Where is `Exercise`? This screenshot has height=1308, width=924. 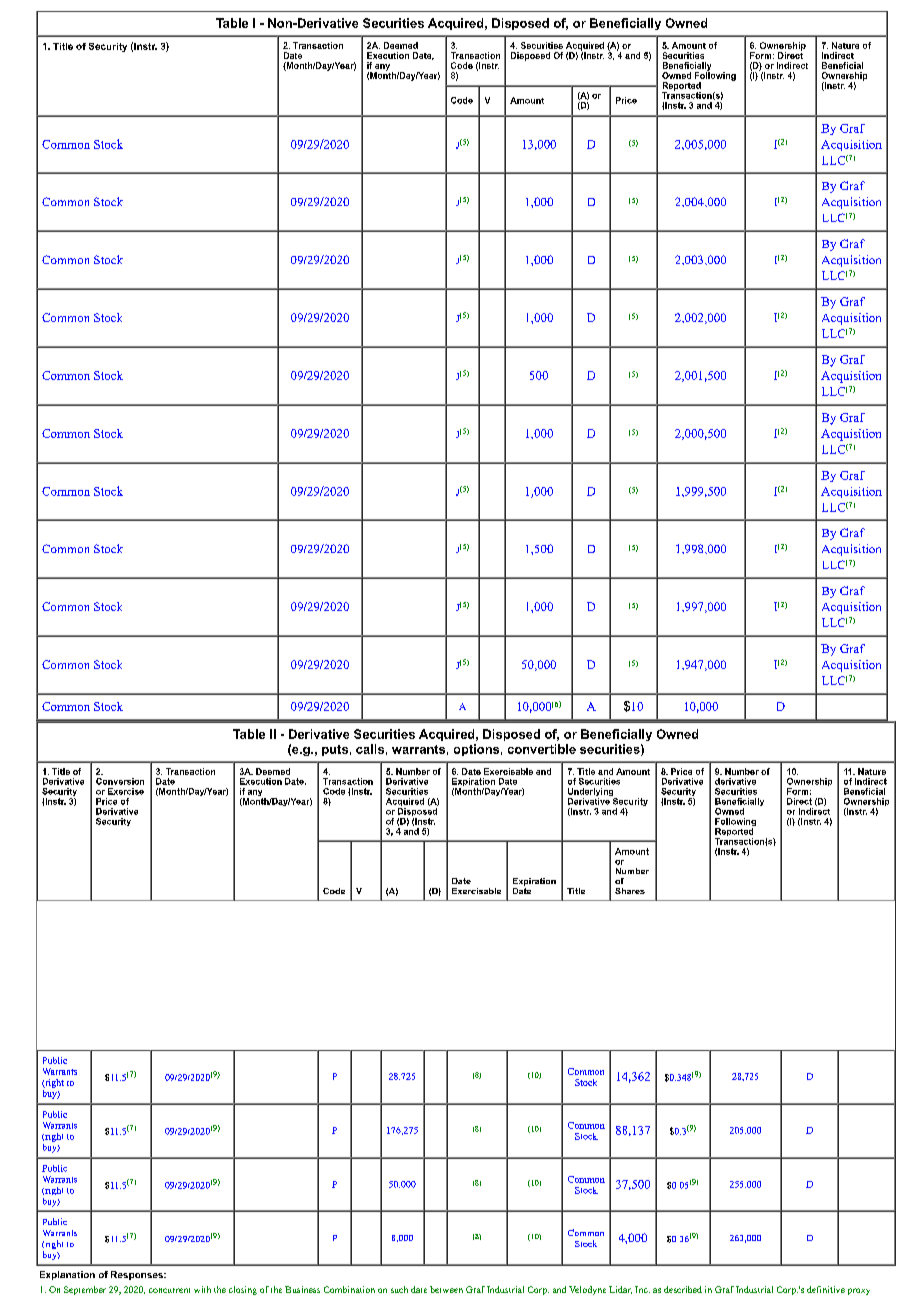 Exercise is located at coordinates (126, 791).
